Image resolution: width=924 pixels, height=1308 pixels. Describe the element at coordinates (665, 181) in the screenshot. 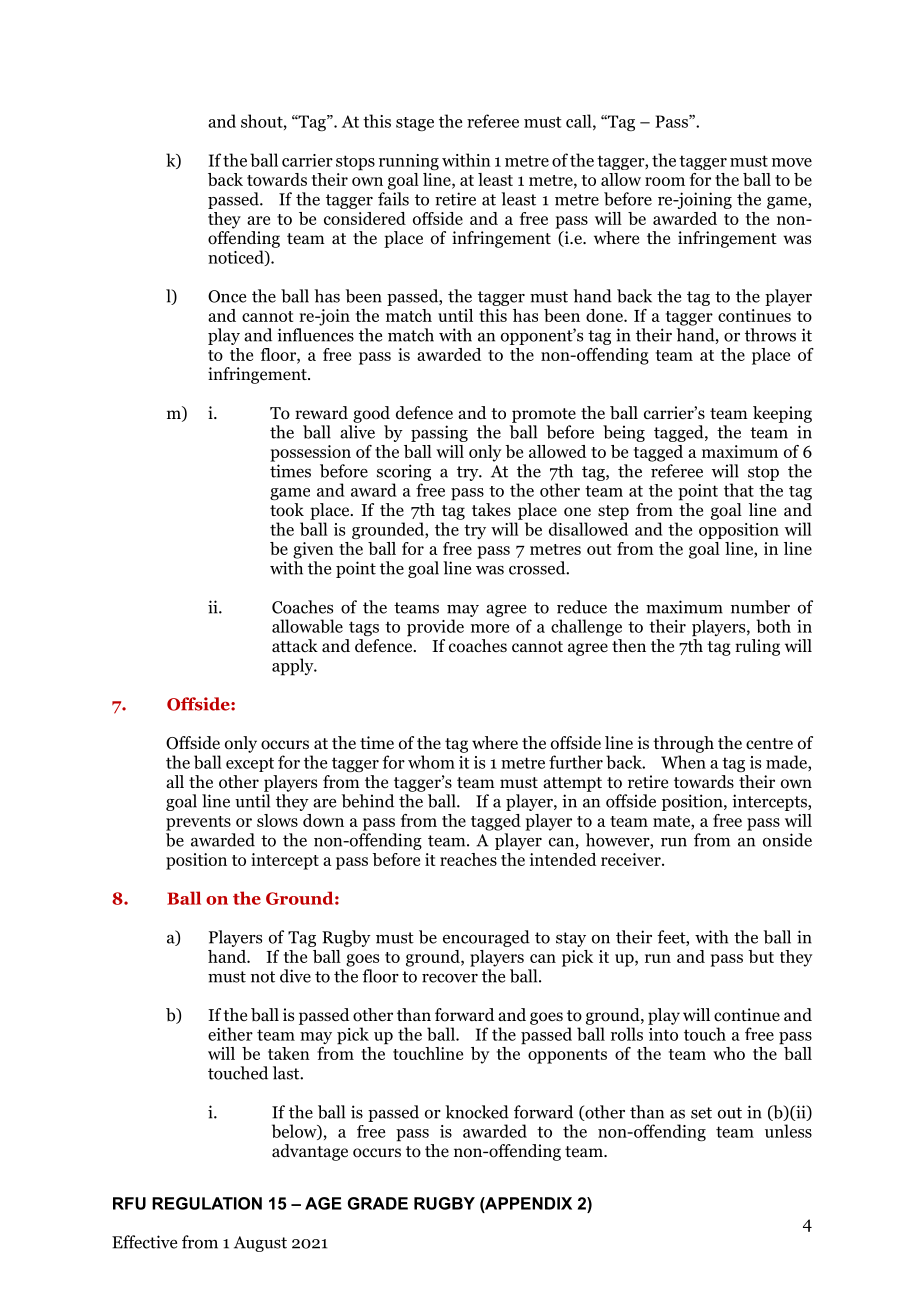

I see `room` at that location.
